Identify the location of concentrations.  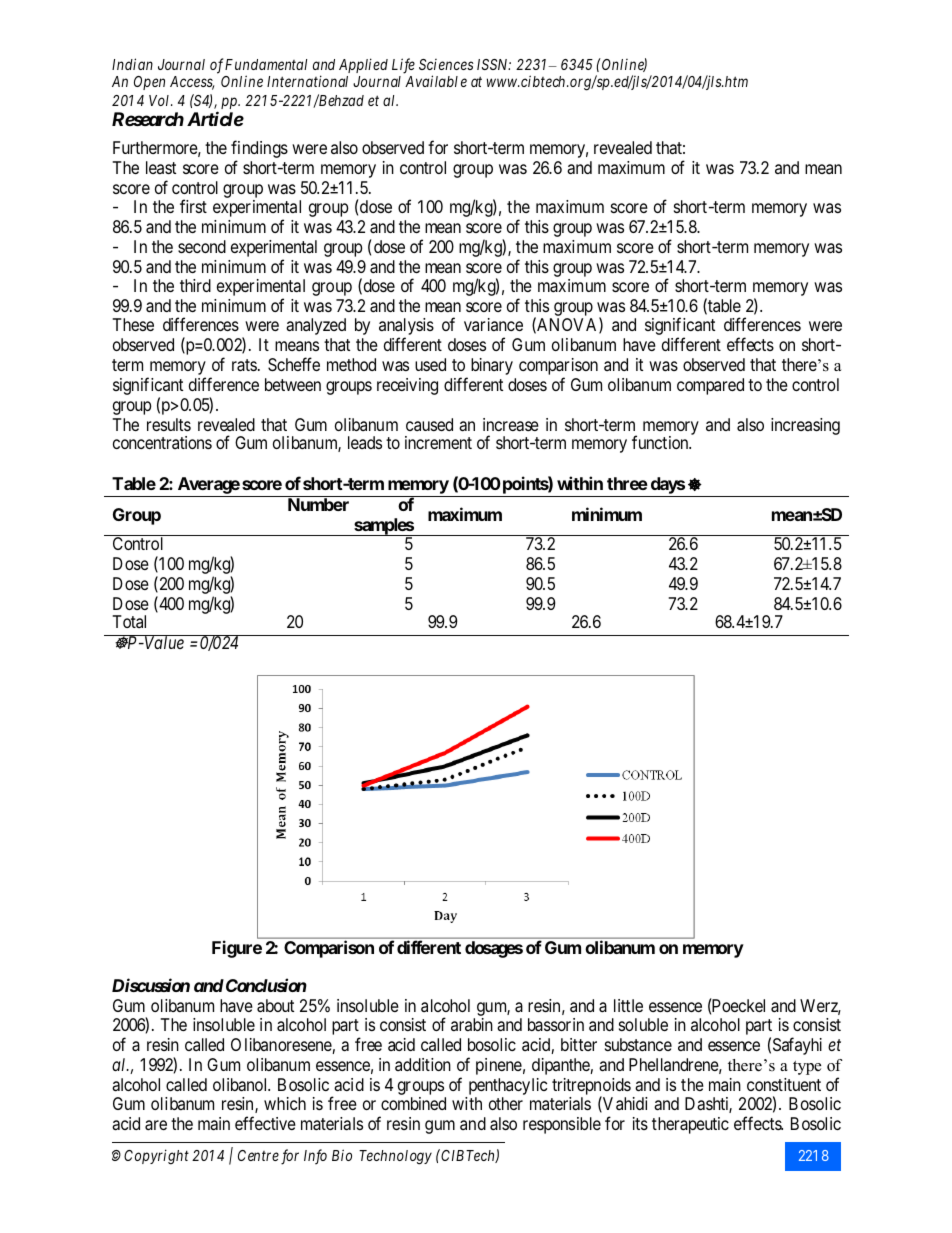
(162, 442).
